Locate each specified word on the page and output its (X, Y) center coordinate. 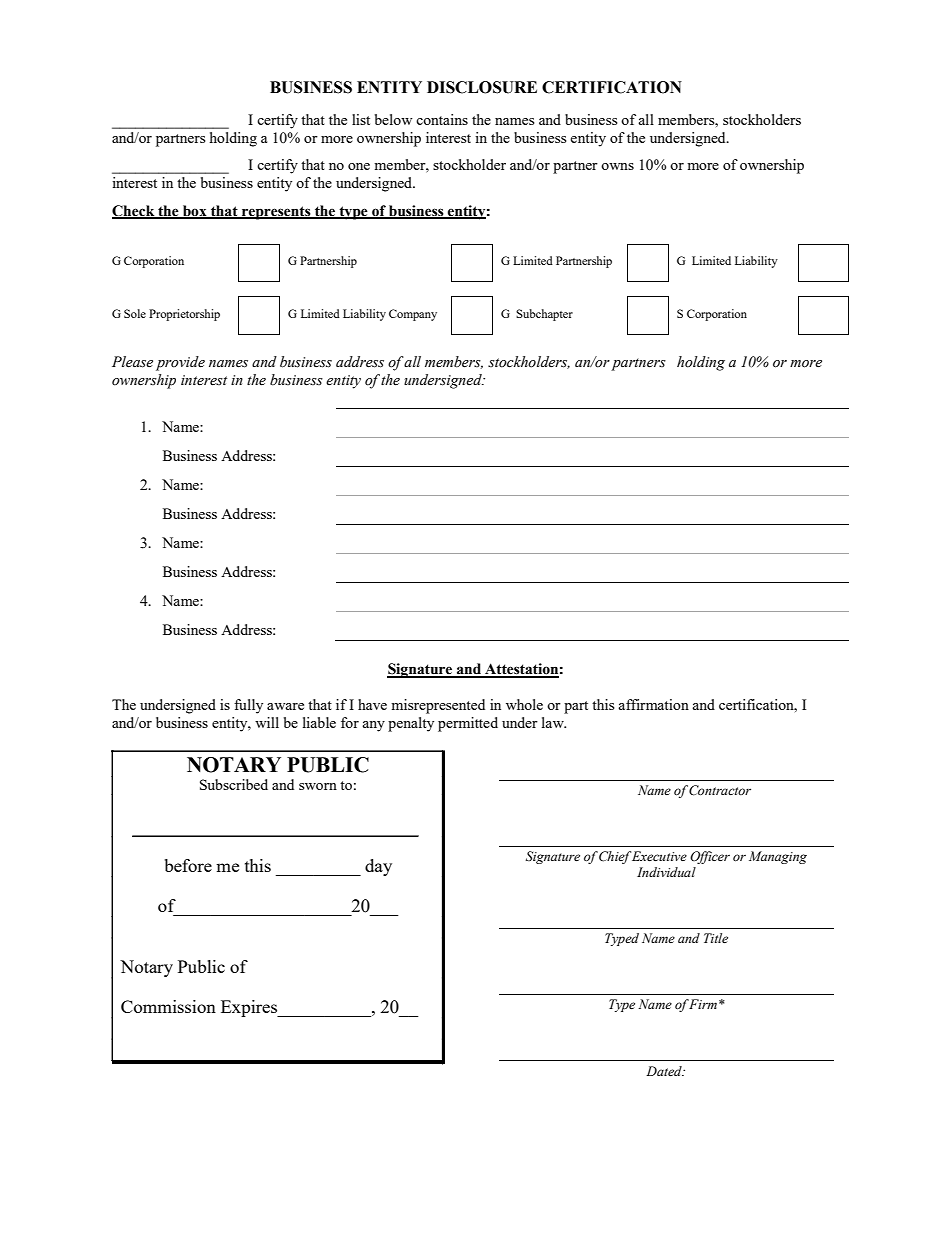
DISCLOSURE (482, 87)
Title (716, 938)
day (378, 867)
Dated (665, 1071)
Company (413, 315)
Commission (168, 1006)
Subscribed (234, 784)
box (195, 211)
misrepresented (438, 706)
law (554, 722)
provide (180, 363)
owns (617, 166)
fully (248, 706)
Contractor (720, 790)
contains (442, 119)
